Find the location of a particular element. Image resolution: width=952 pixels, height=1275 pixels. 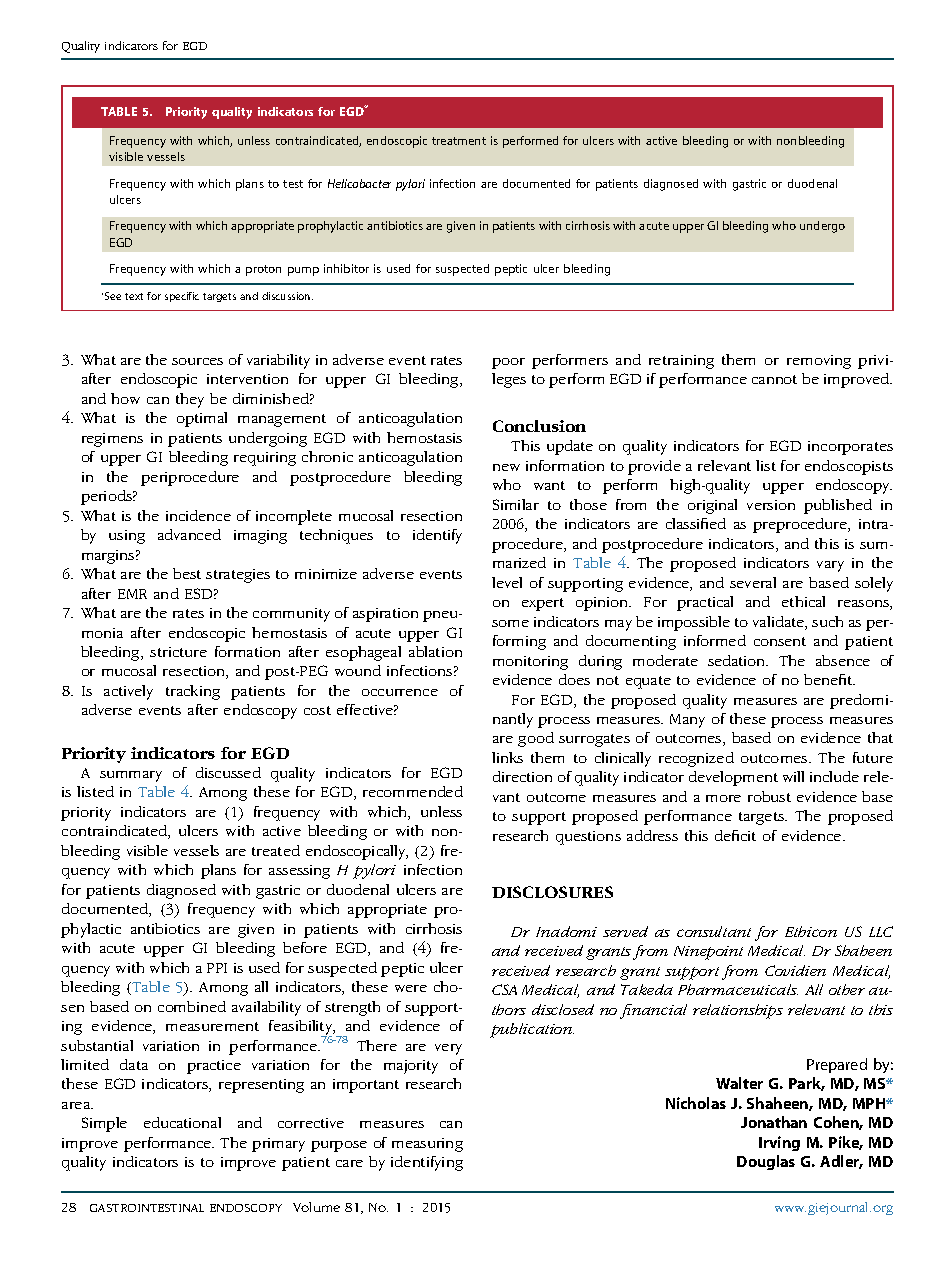

stricture is located at coordinates (178, 652).
